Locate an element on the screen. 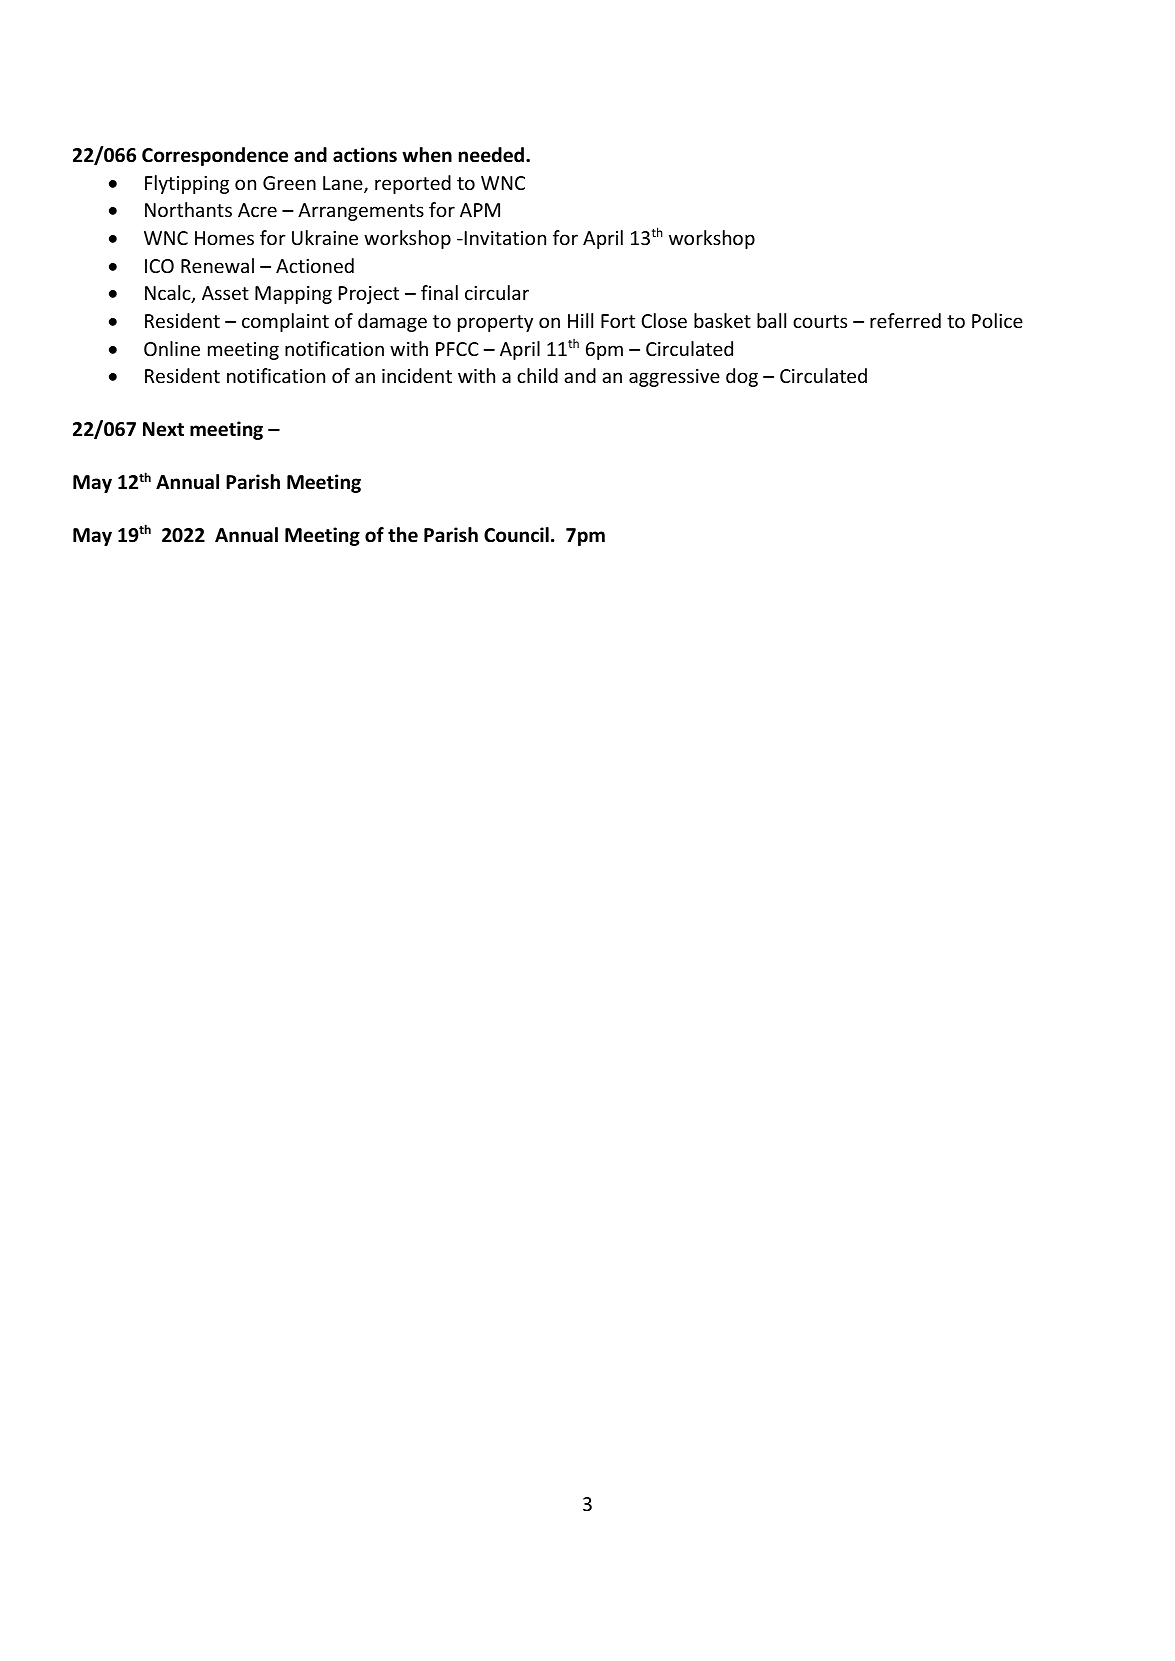 This screenshot has width=1175, height=1661. the is located at coordinates (403, 535).
